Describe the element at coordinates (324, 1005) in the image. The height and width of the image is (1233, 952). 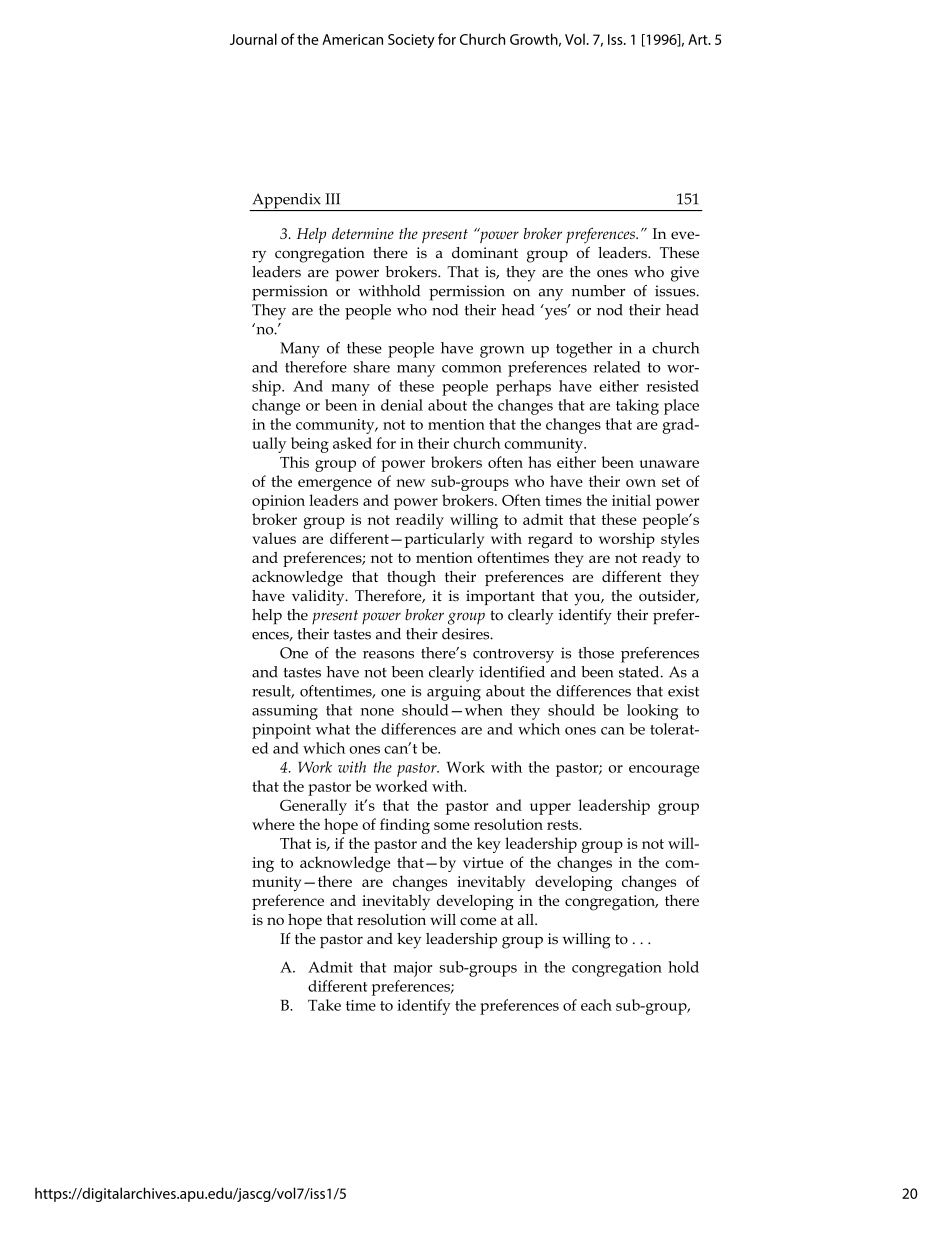
I see `Take` at that location.
